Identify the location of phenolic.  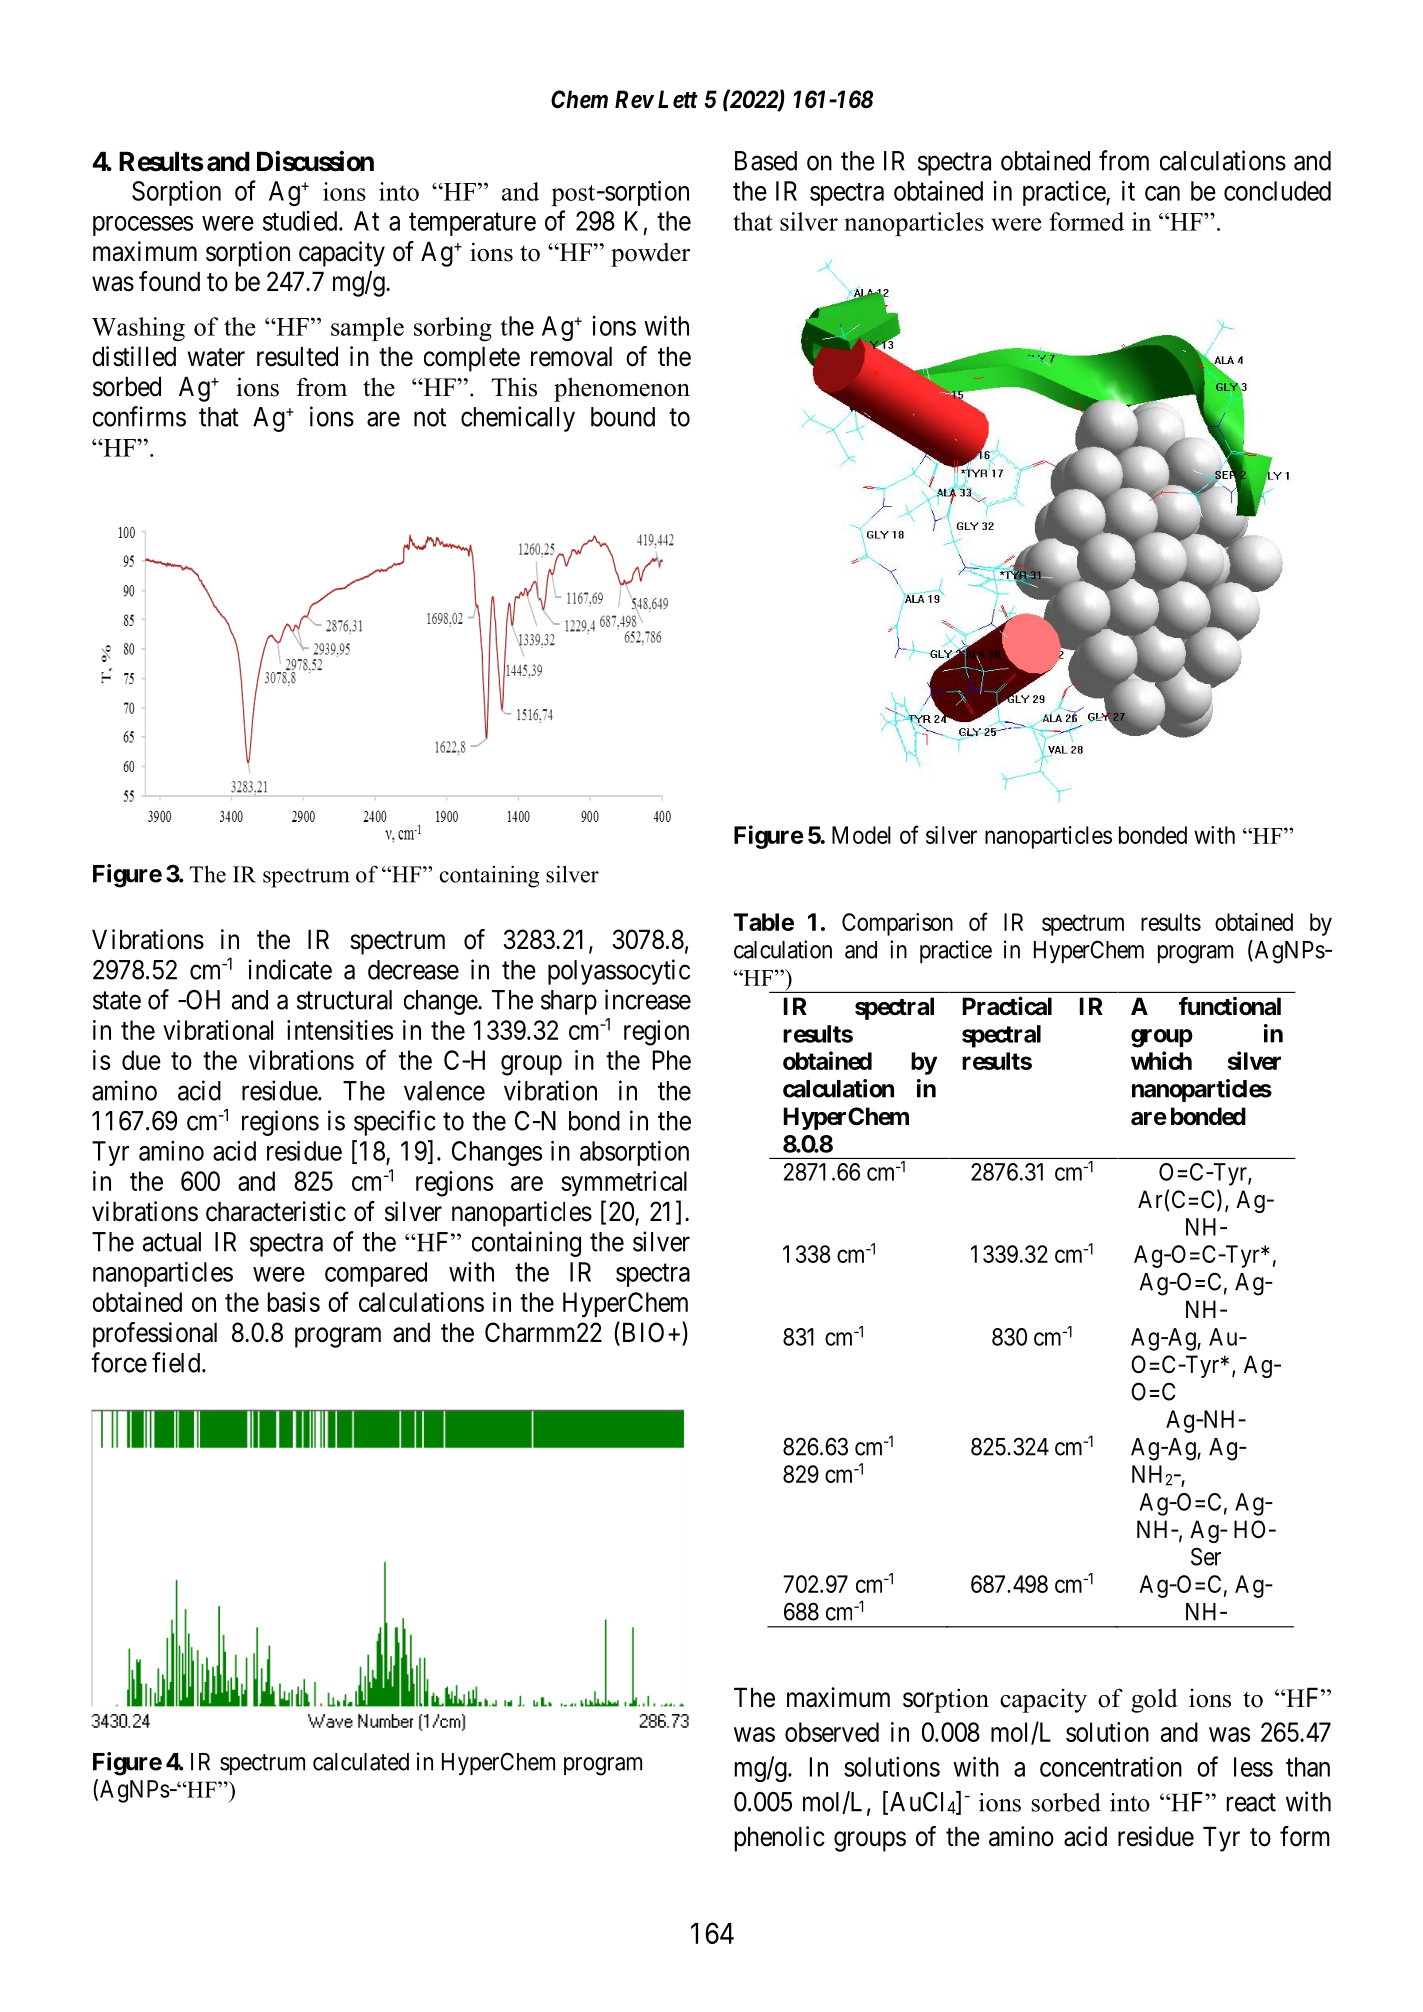
(780, 1839).
